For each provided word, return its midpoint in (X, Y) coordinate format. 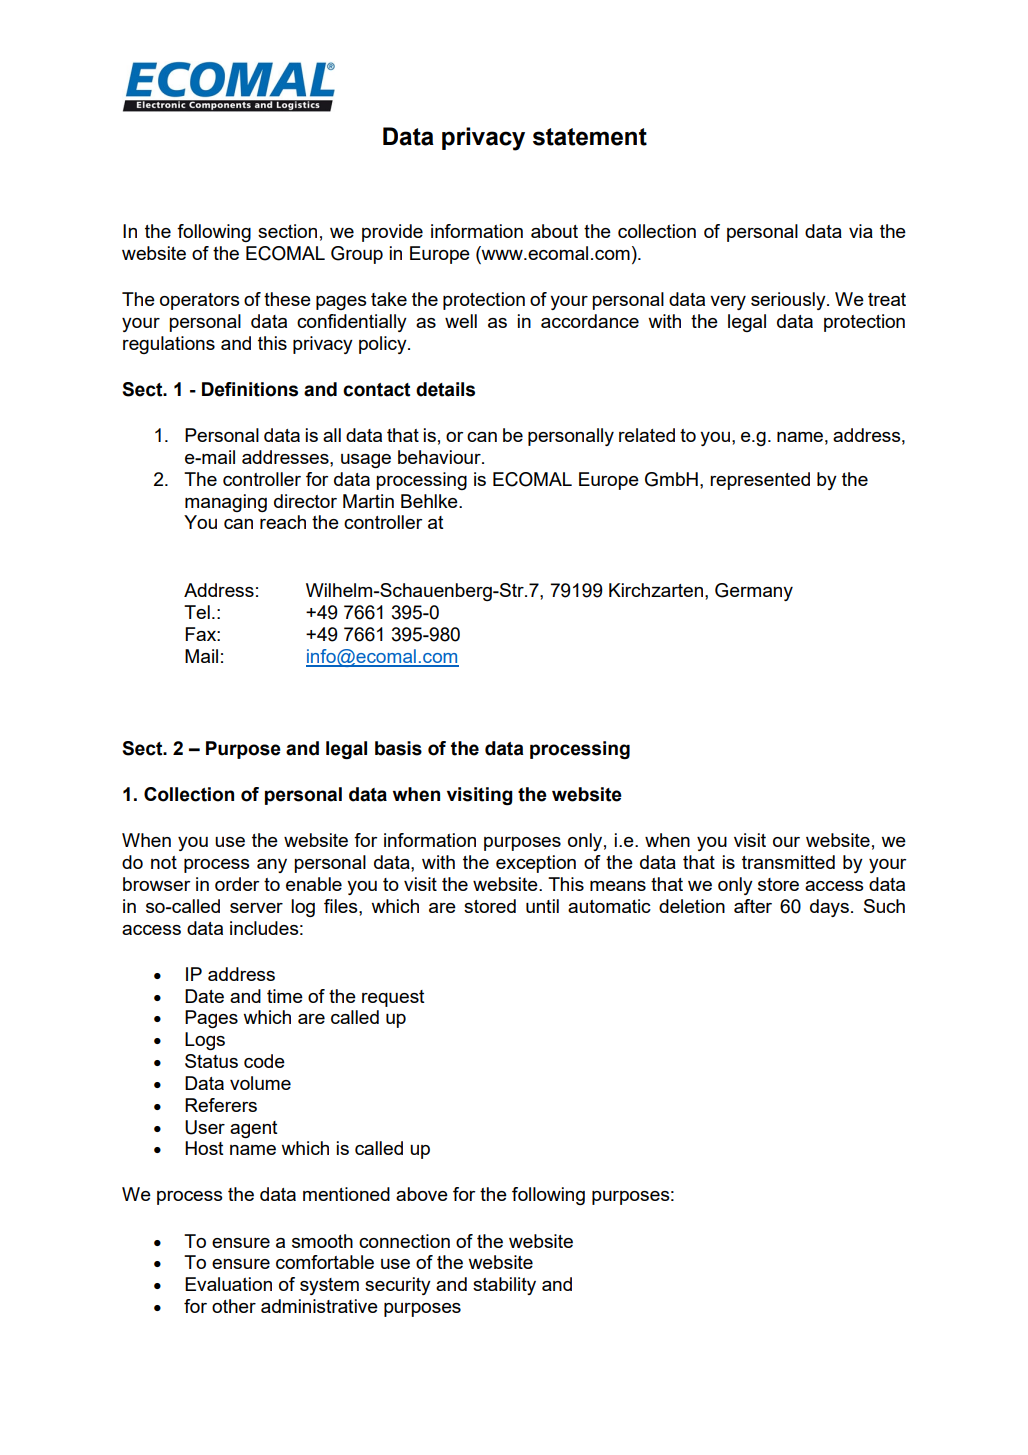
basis (398, 748)
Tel (197, 612)
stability (504, 1286)
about (554, 231)
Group (357, 255)
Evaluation (228, 1284)
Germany (754, 592)
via (861, 231)
